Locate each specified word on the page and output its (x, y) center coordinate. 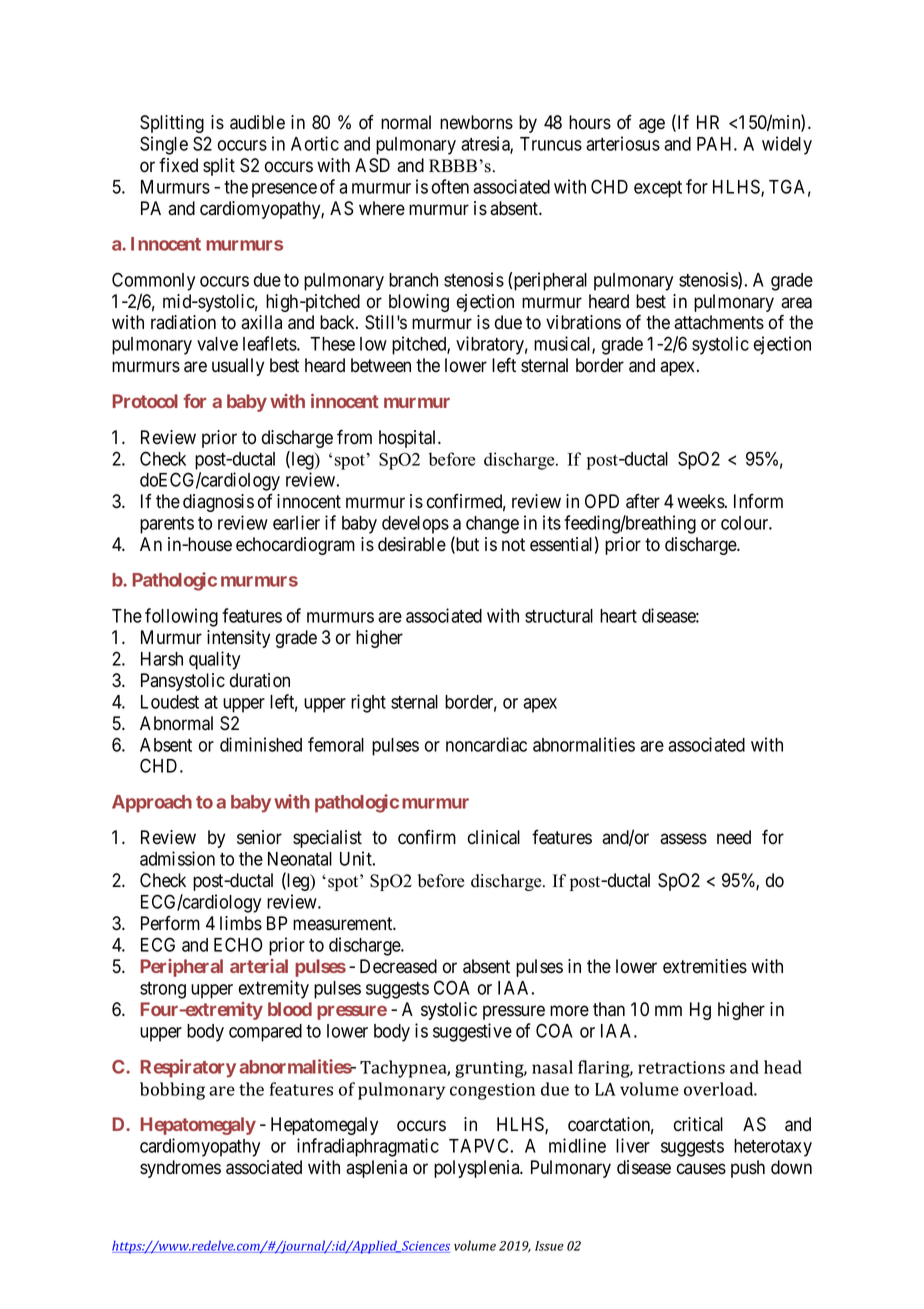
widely (787, 145)
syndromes (180, 1169)
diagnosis (218, 503)
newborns (476, 122)
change (492, 525)
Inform (758, 501)
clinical (494, 837)
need (734, 837)
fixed (178, 165)
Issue (549, 1246)
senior (259, 837)
